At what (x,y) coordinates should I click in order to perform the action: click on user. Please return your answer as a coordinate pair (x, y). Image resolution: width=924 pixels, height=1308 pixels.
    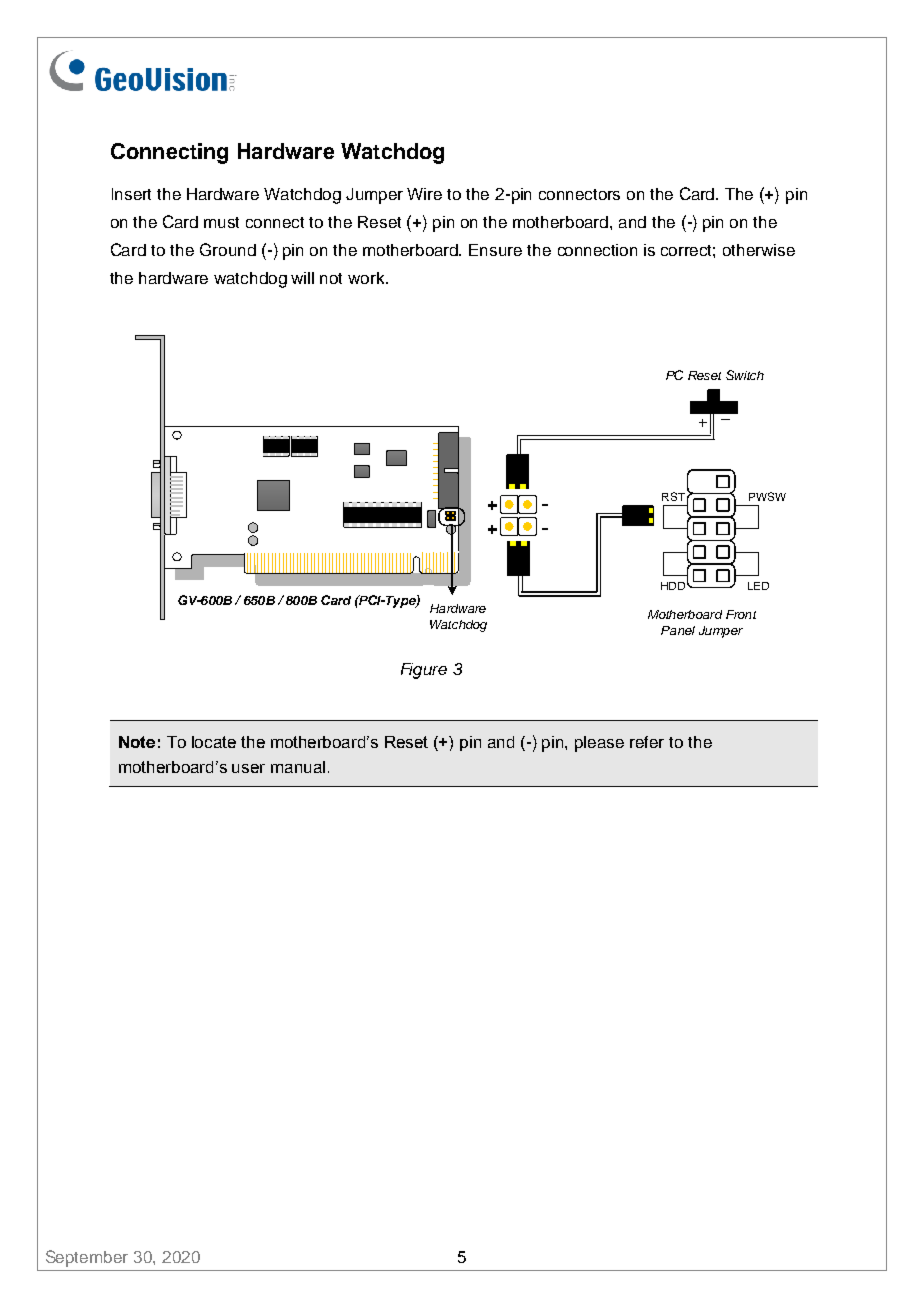
    Looking at the image, I should click on (248, 768).
